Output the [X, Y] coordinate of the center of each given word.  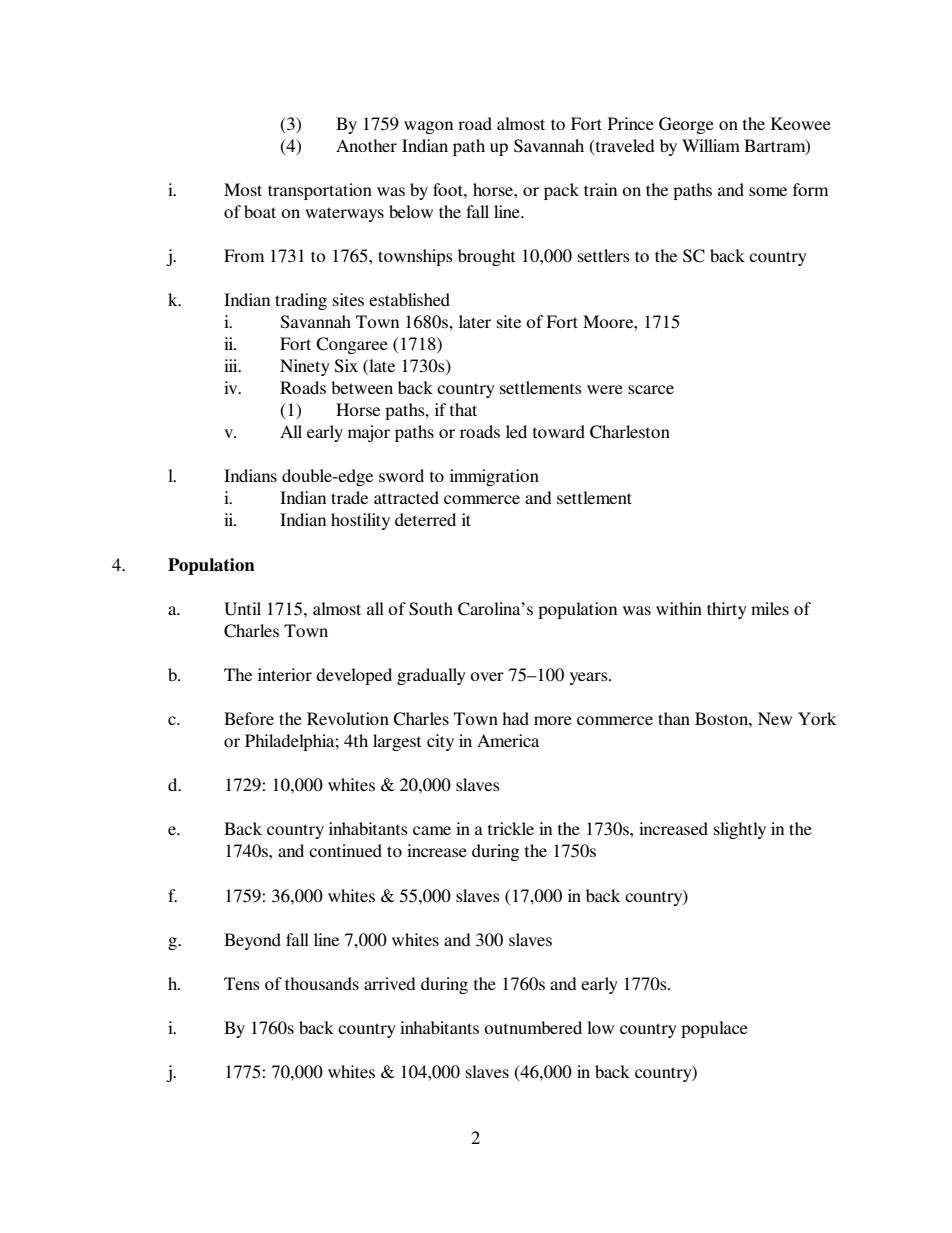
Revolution [348, 718]
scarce [651, 389]
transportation [320, 191]
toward [559, 431]
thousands [322, 983]
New [775, 718]
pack [561, 191]
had [515, 718]
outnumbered [533, 1027]
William [711, 145]
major [369, 433]
